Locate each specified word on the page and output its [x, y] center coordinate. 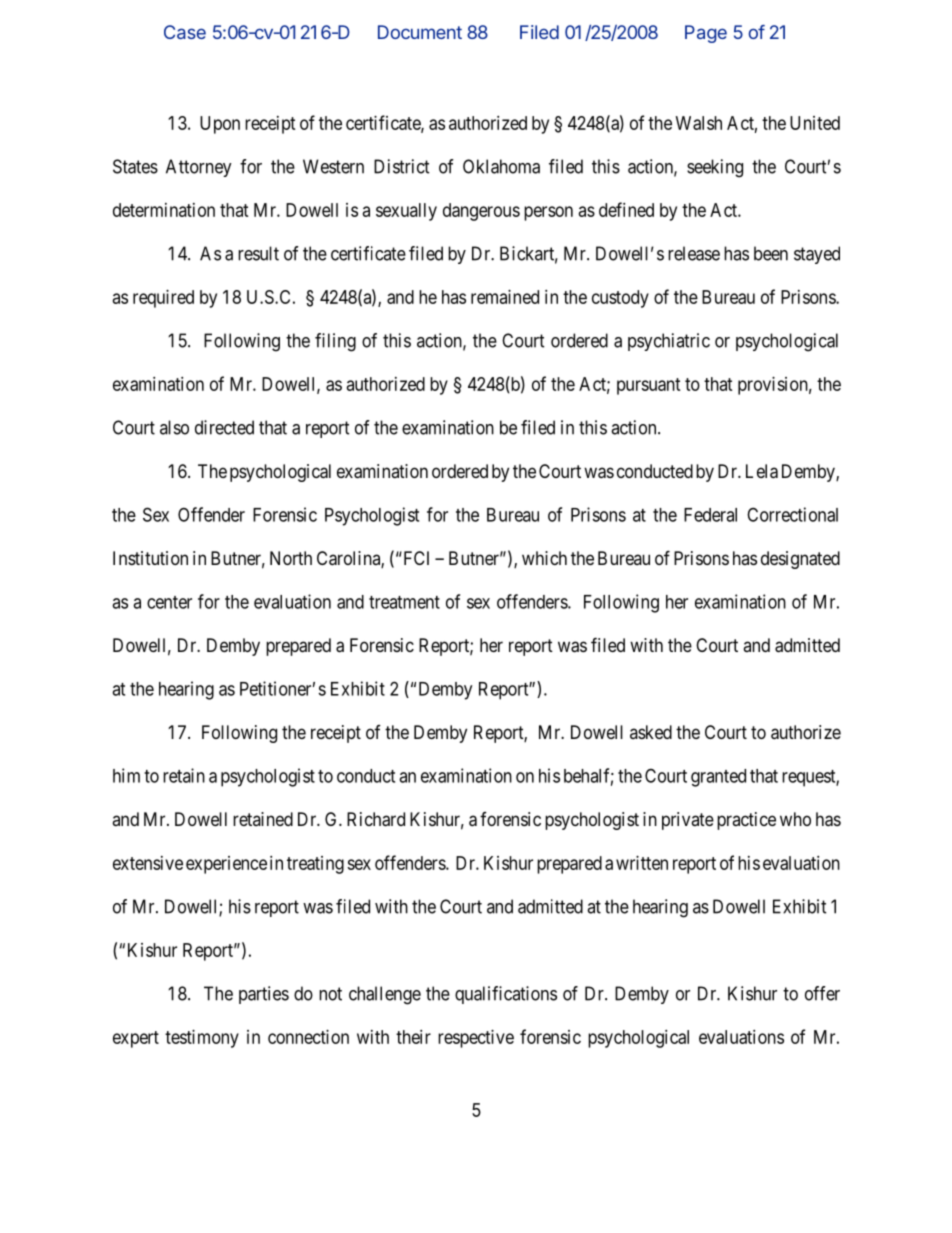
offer [822, 993]
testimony [202, 1039]
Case [185, 32]
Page [706, 34]
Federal [710, 515]
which [544, 558]
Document [420, 32]
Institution [150, 558]
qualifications [506, 995]
